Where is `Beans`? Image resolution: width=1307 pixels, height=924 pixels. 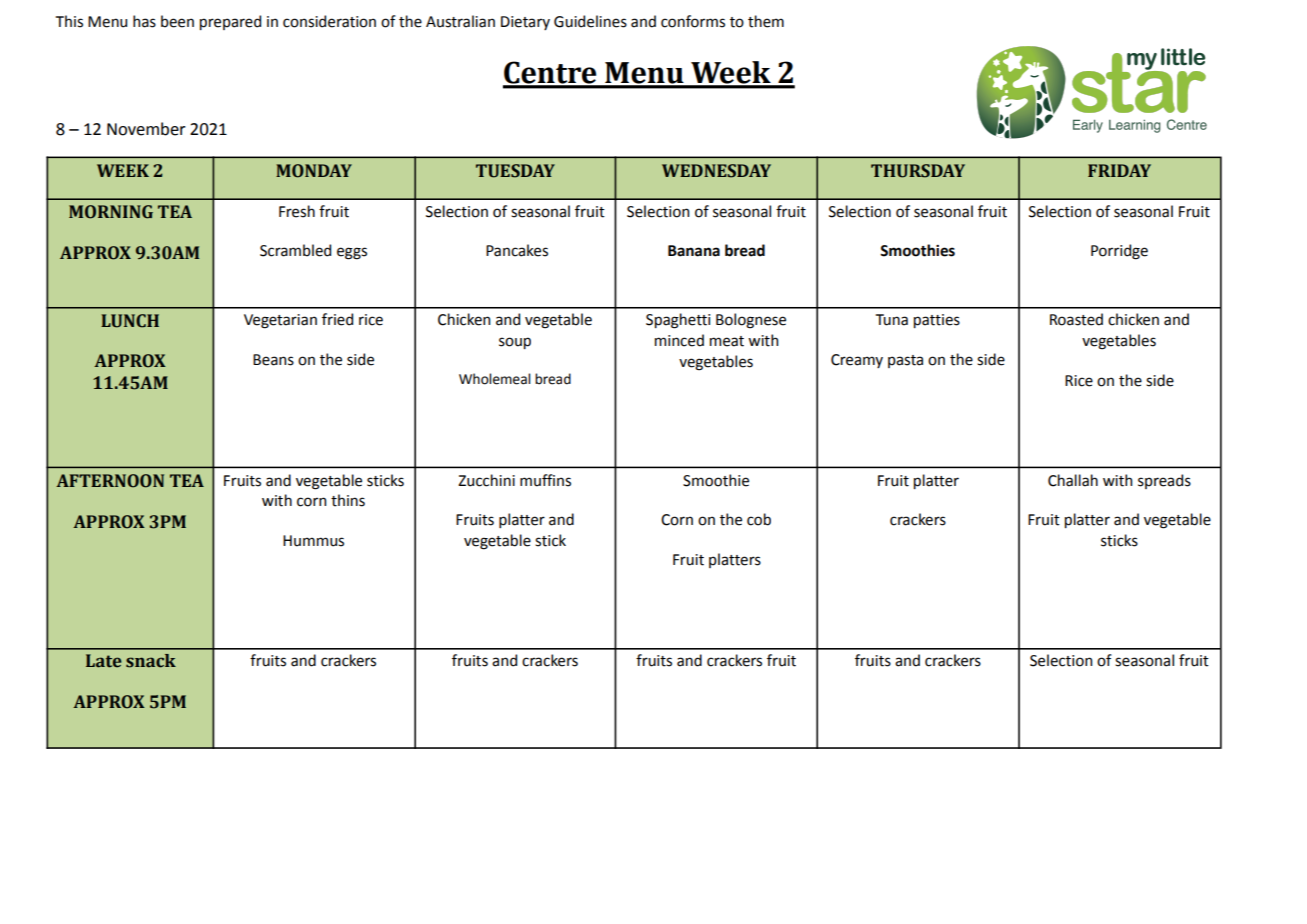
Beans is located at coordinates (273, 360).
